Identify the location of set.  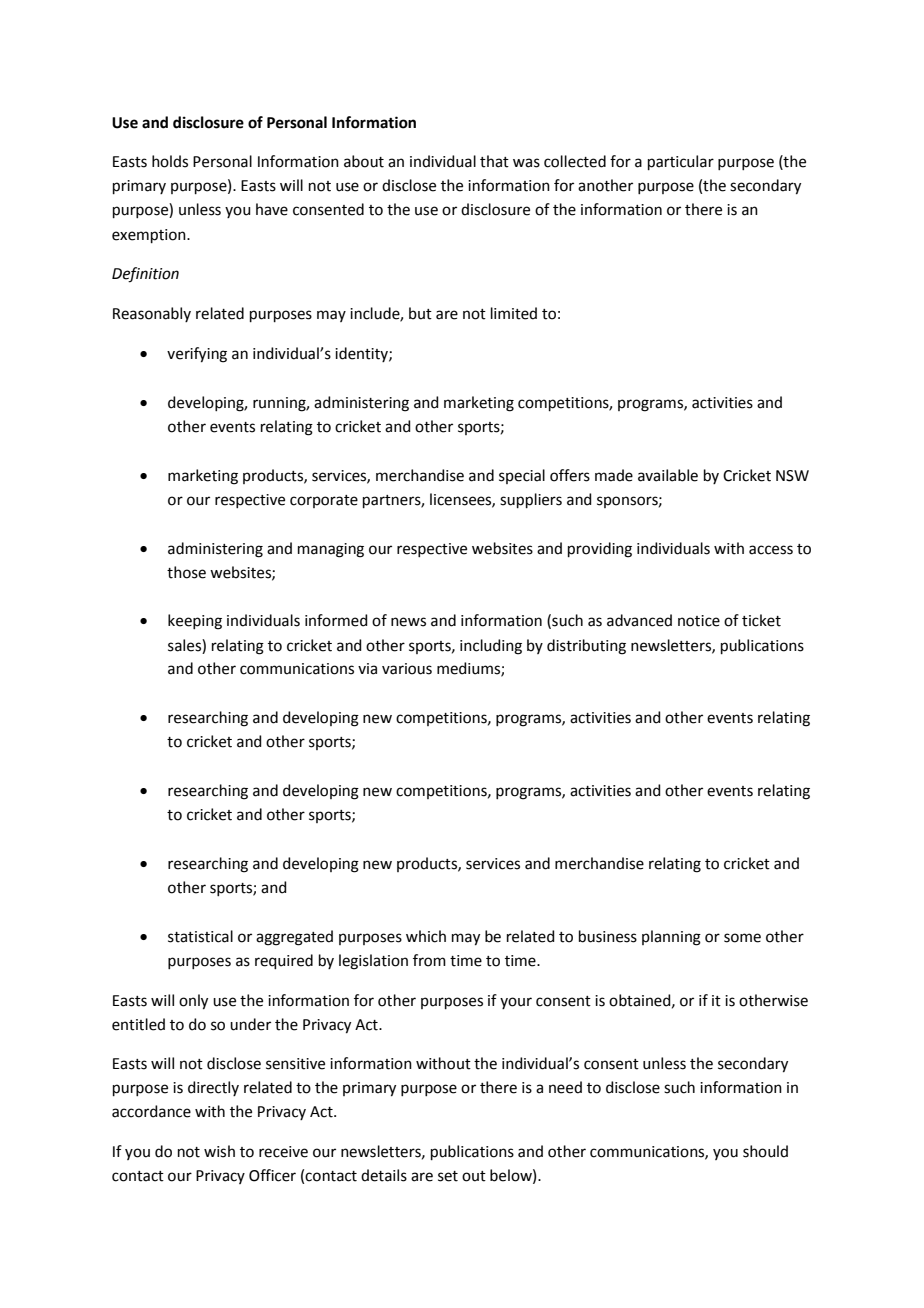
(448, 1176).
